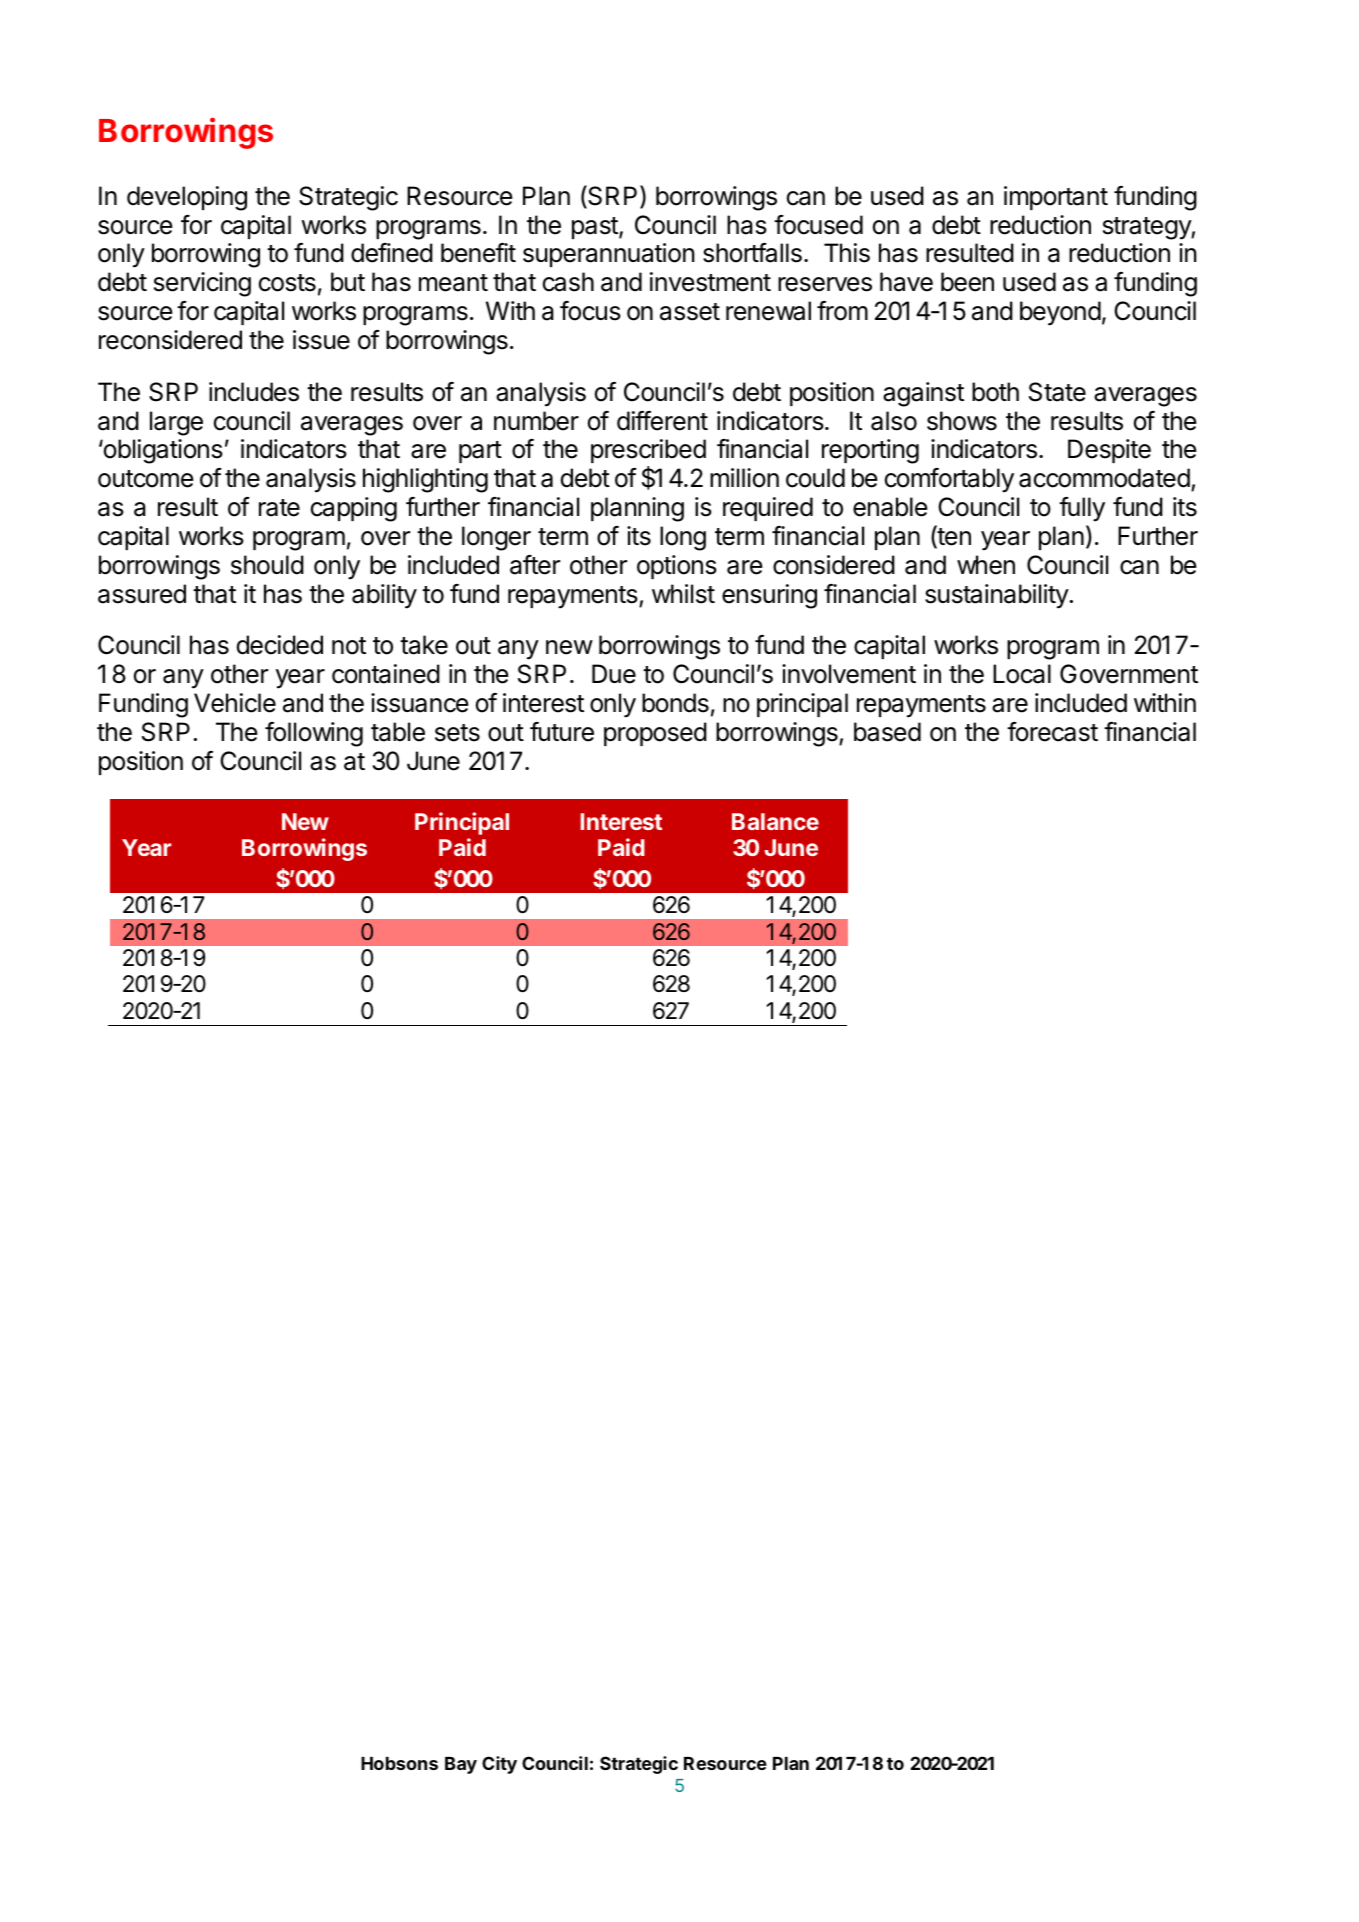 The image size is (1359, 1922). I want to click on Local, so click(1022, 674).
